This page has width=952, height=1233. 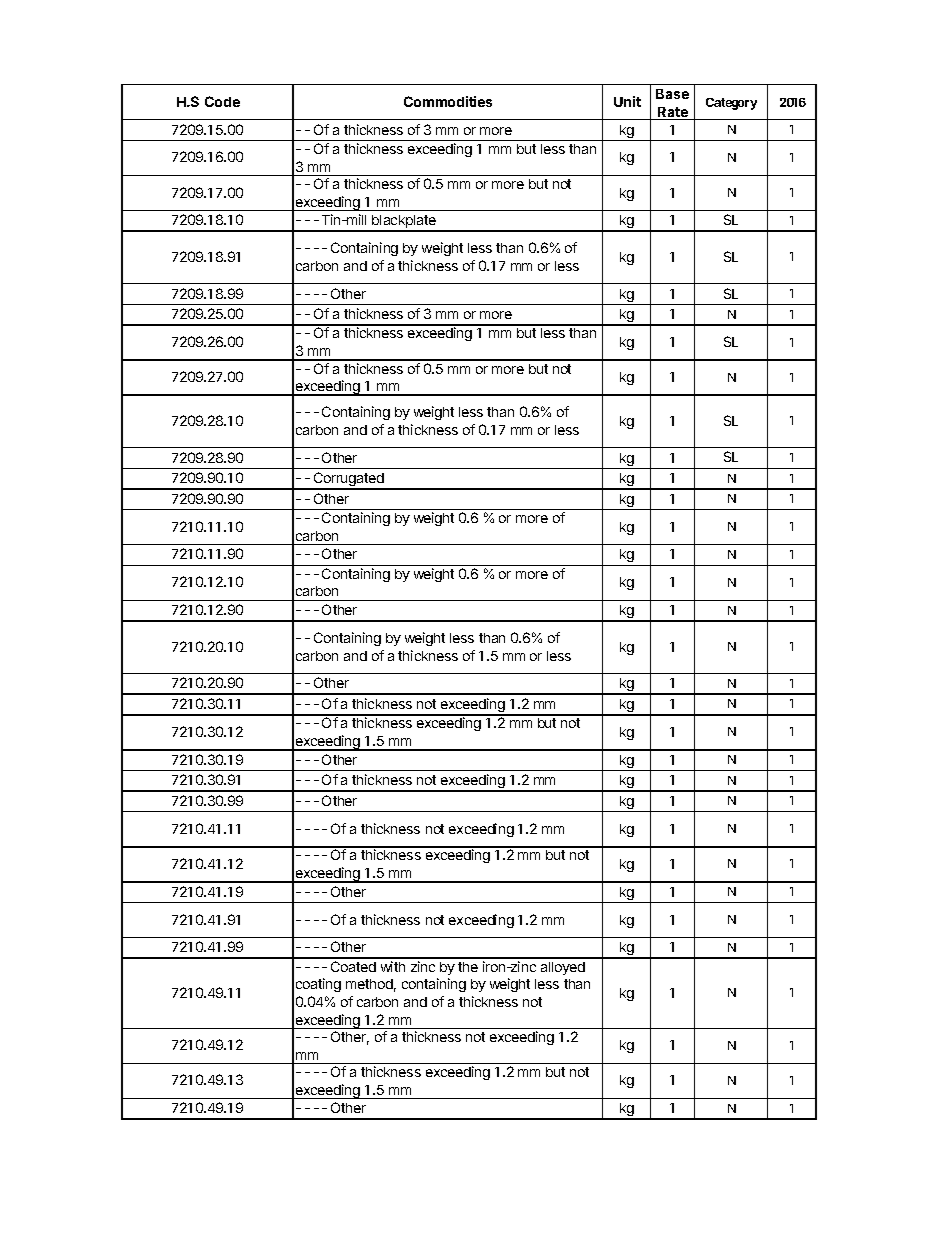 I want to click on Commodities, so click(x=448, y=101).
